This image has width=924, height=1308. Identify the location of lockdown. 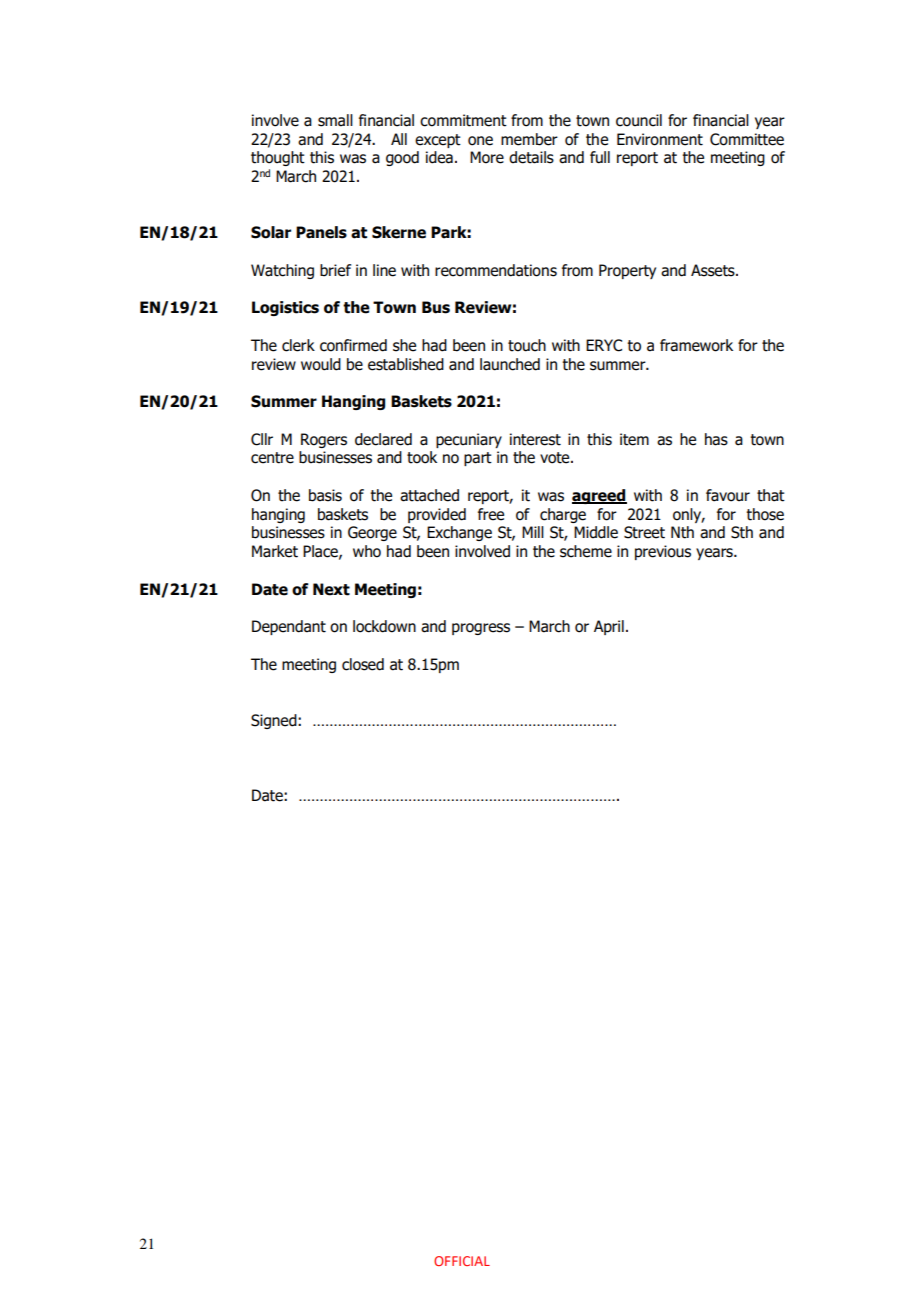
(384, 626).
